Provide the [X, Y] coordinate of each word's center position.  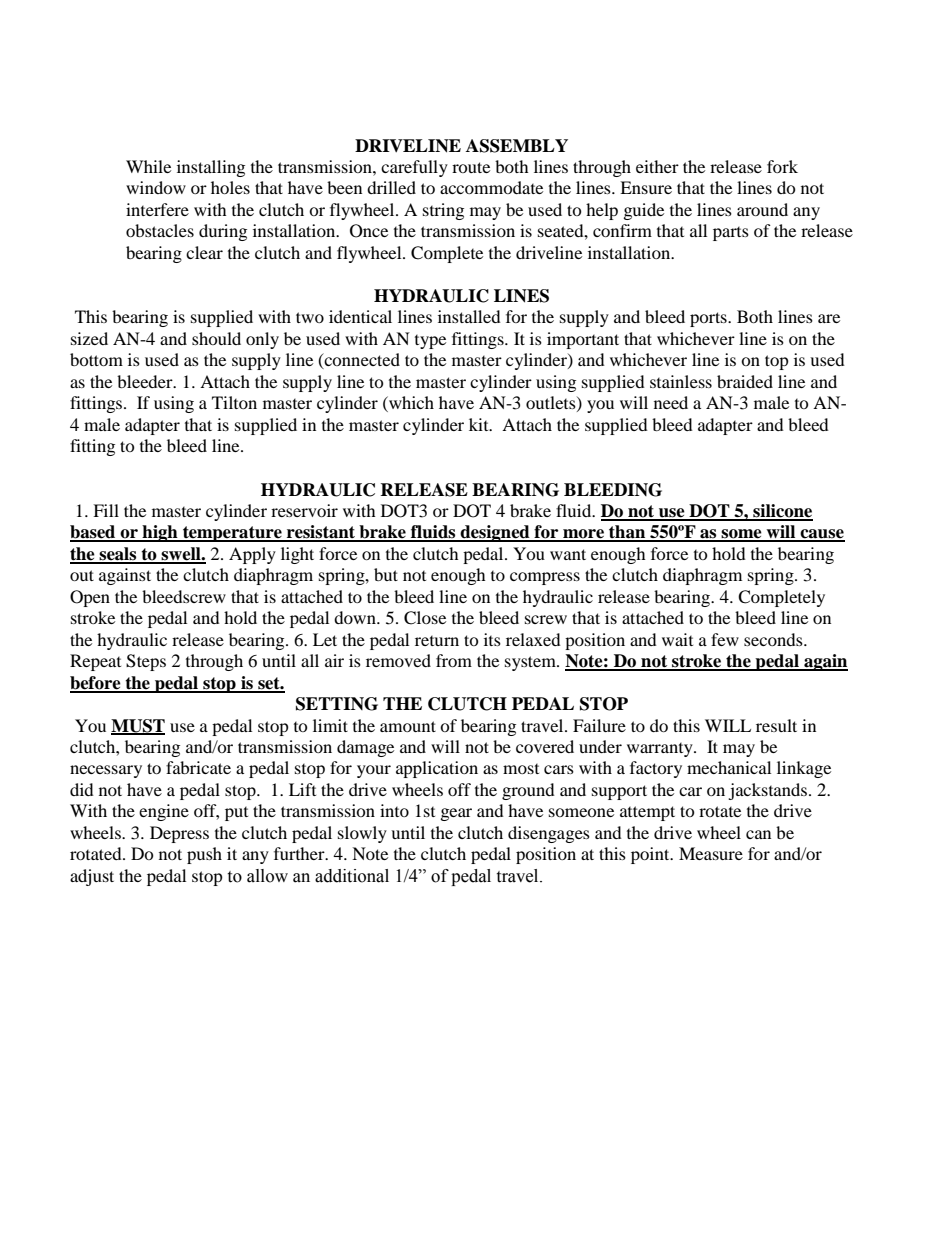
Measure [711, 853]
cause [821, 535]
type [430, 342]
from [454, 660]
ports [709, 319]
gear [456, 814]
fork [782, 166]
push [204, 855]
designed [495, 533]
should [216, 338]
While [148, 166]
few [725, 639]
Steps [146, 662]
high [160, 533]
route [471, 167]
